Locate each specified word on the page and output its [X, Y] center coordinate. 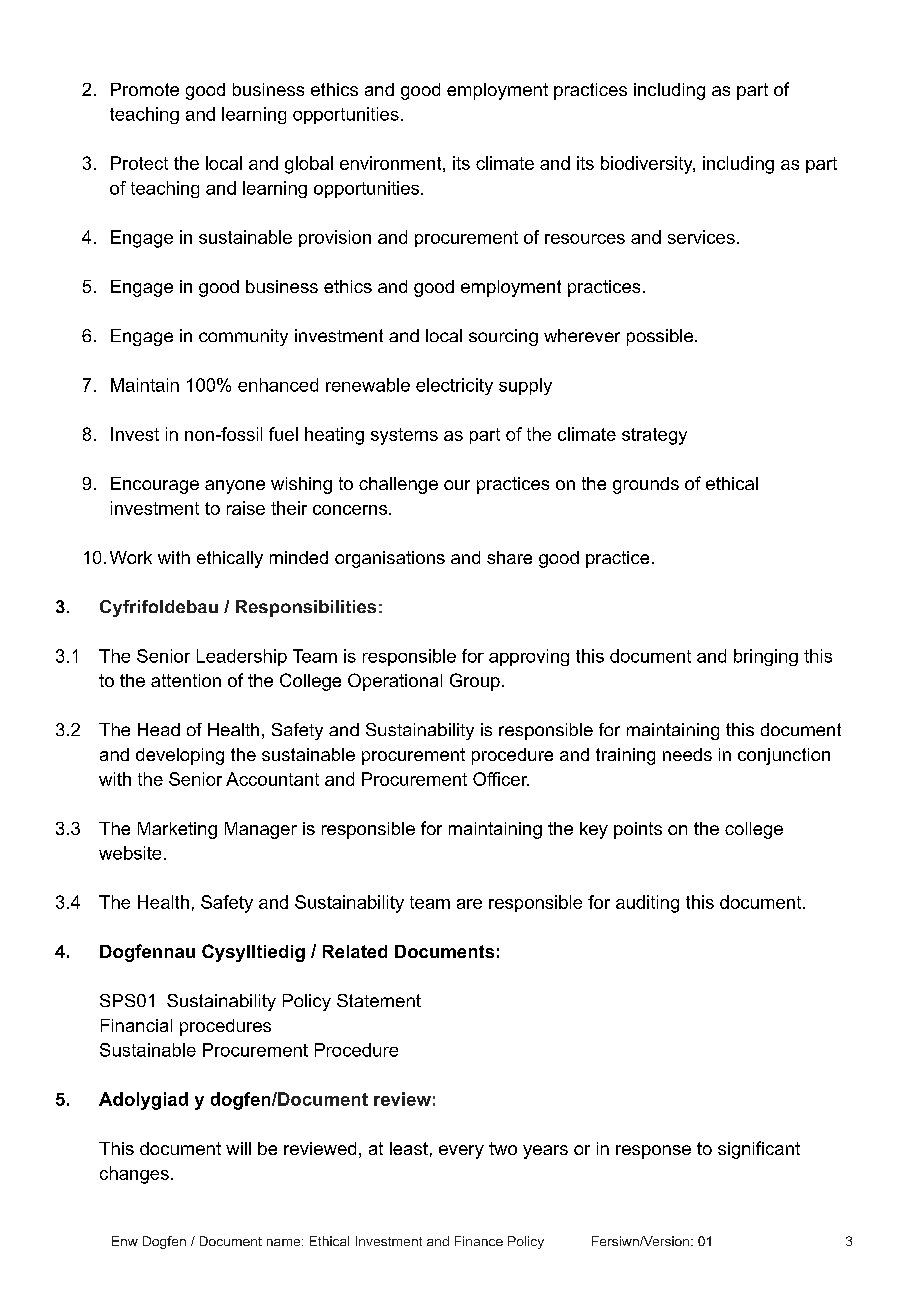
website [130, 853]
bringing [766, 657]
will [238, 1148]
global [309, 165]
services [701, 237]
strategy [654, 436]
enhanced [278, 385]
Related [355, 951]
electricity [454, 386]
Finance [479, 1241]
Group [475, 682]
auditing [647, 904]
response [653, 1152]
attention [186, 680]
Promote [145, 89]
